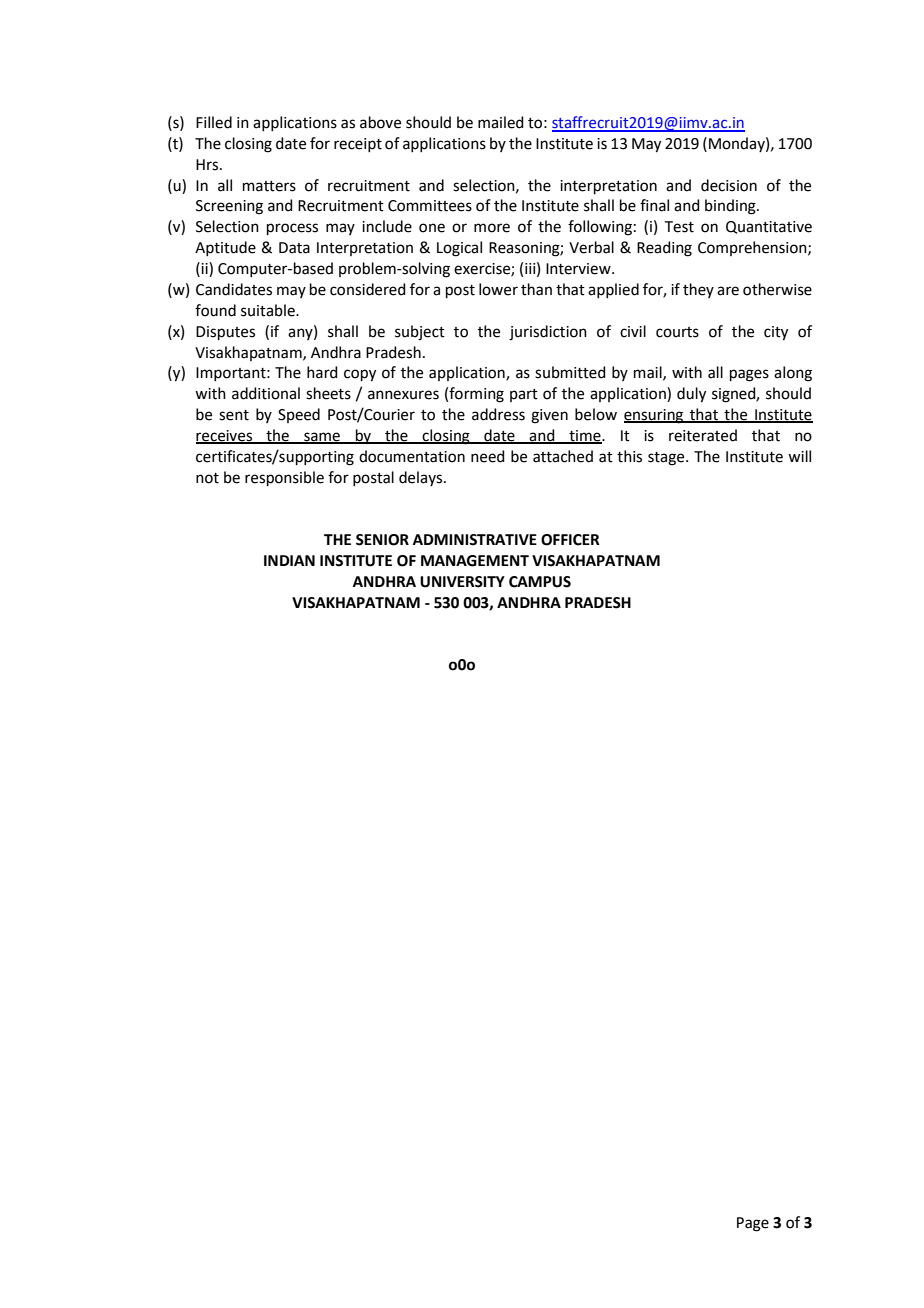 The width and height of the screenshot is (924, 1308). What do you see at coordinates (488, 456) in the screenshot?
I see `need` at bounding box center [488, 456].
